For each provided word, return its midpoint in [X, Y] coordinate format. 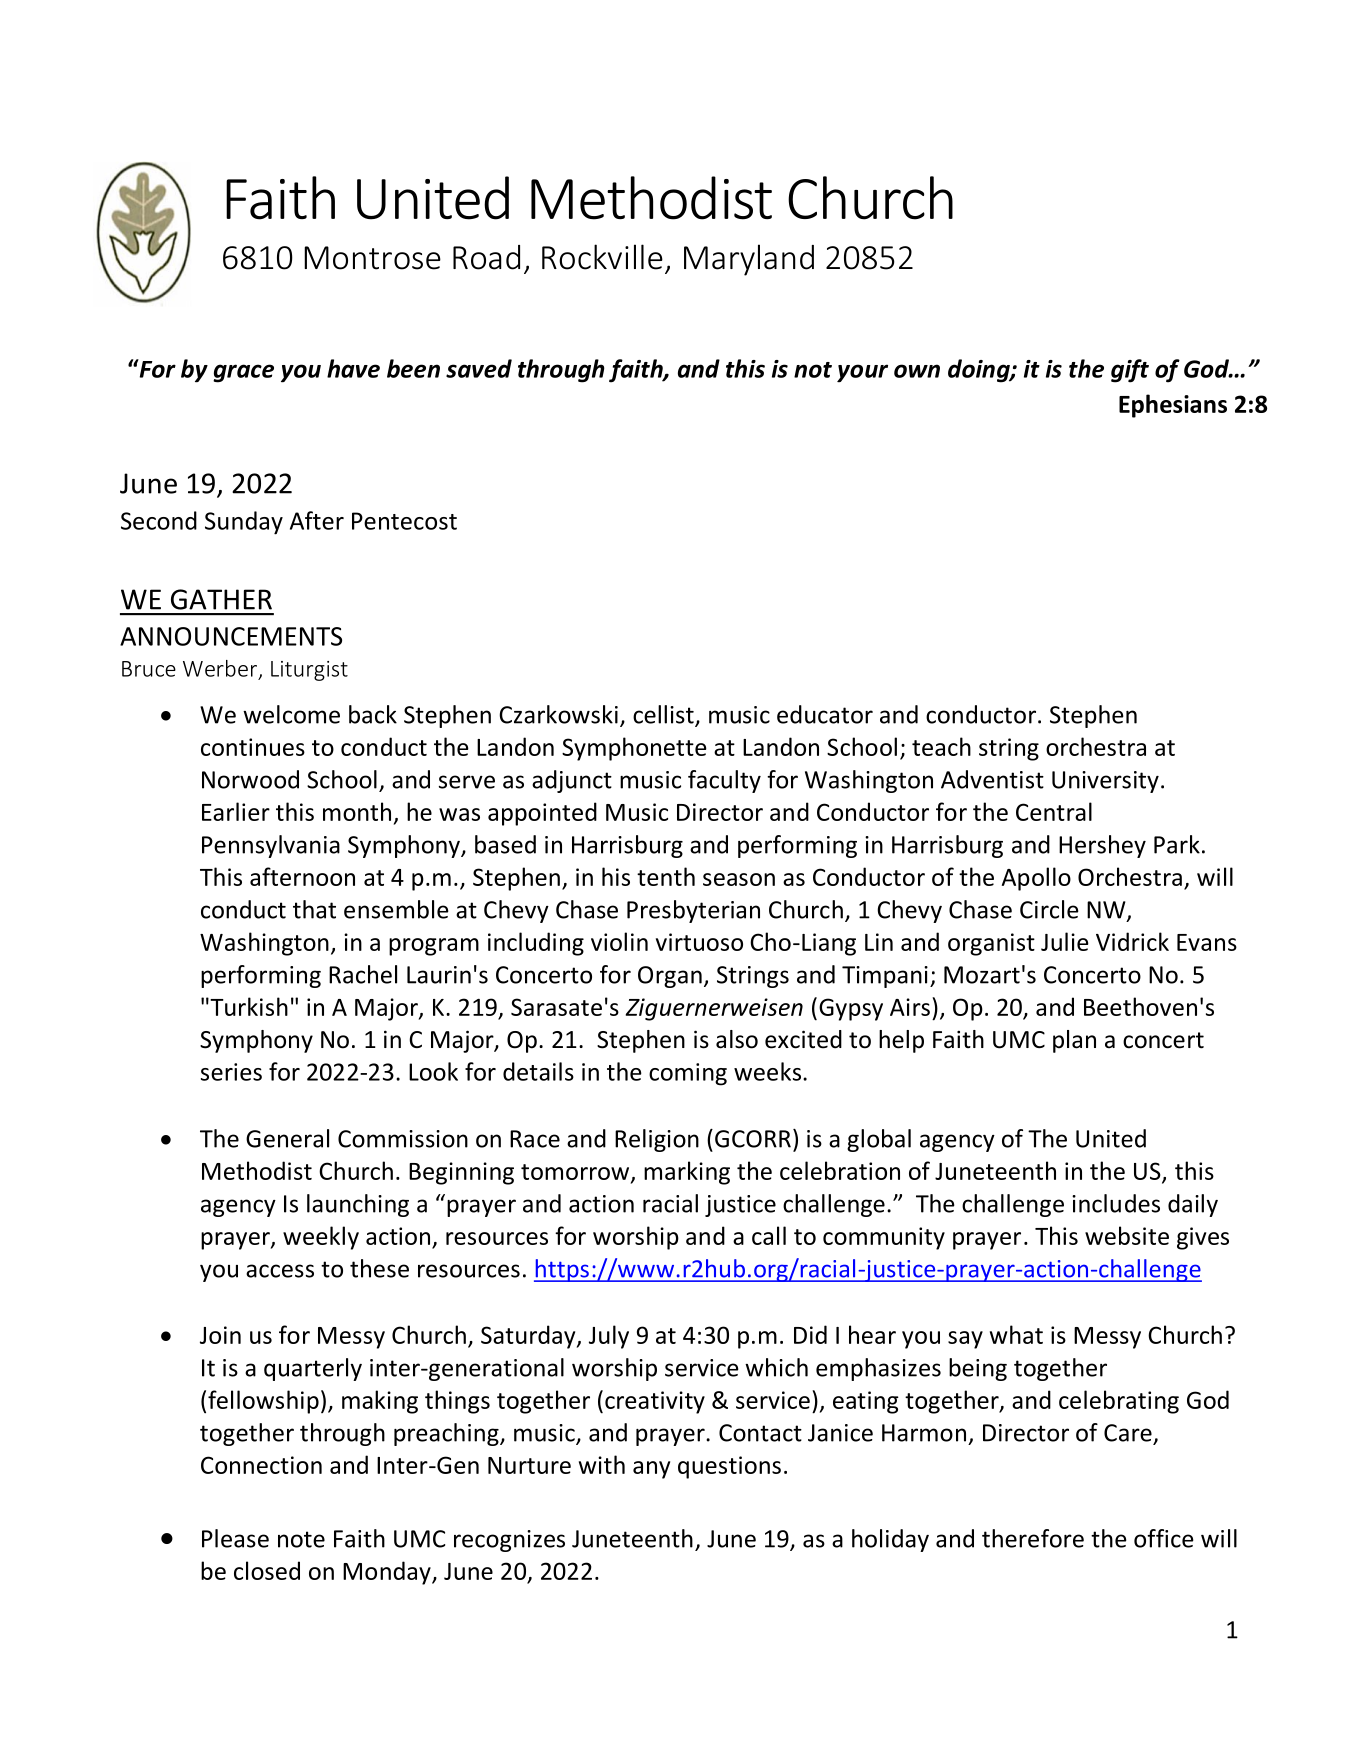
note [301, 1539]
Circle [1049, 909]
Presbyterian [693, 911]
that [314, 909]
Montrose [372, 258]
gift [1130, 371]
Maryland [749, 260]
